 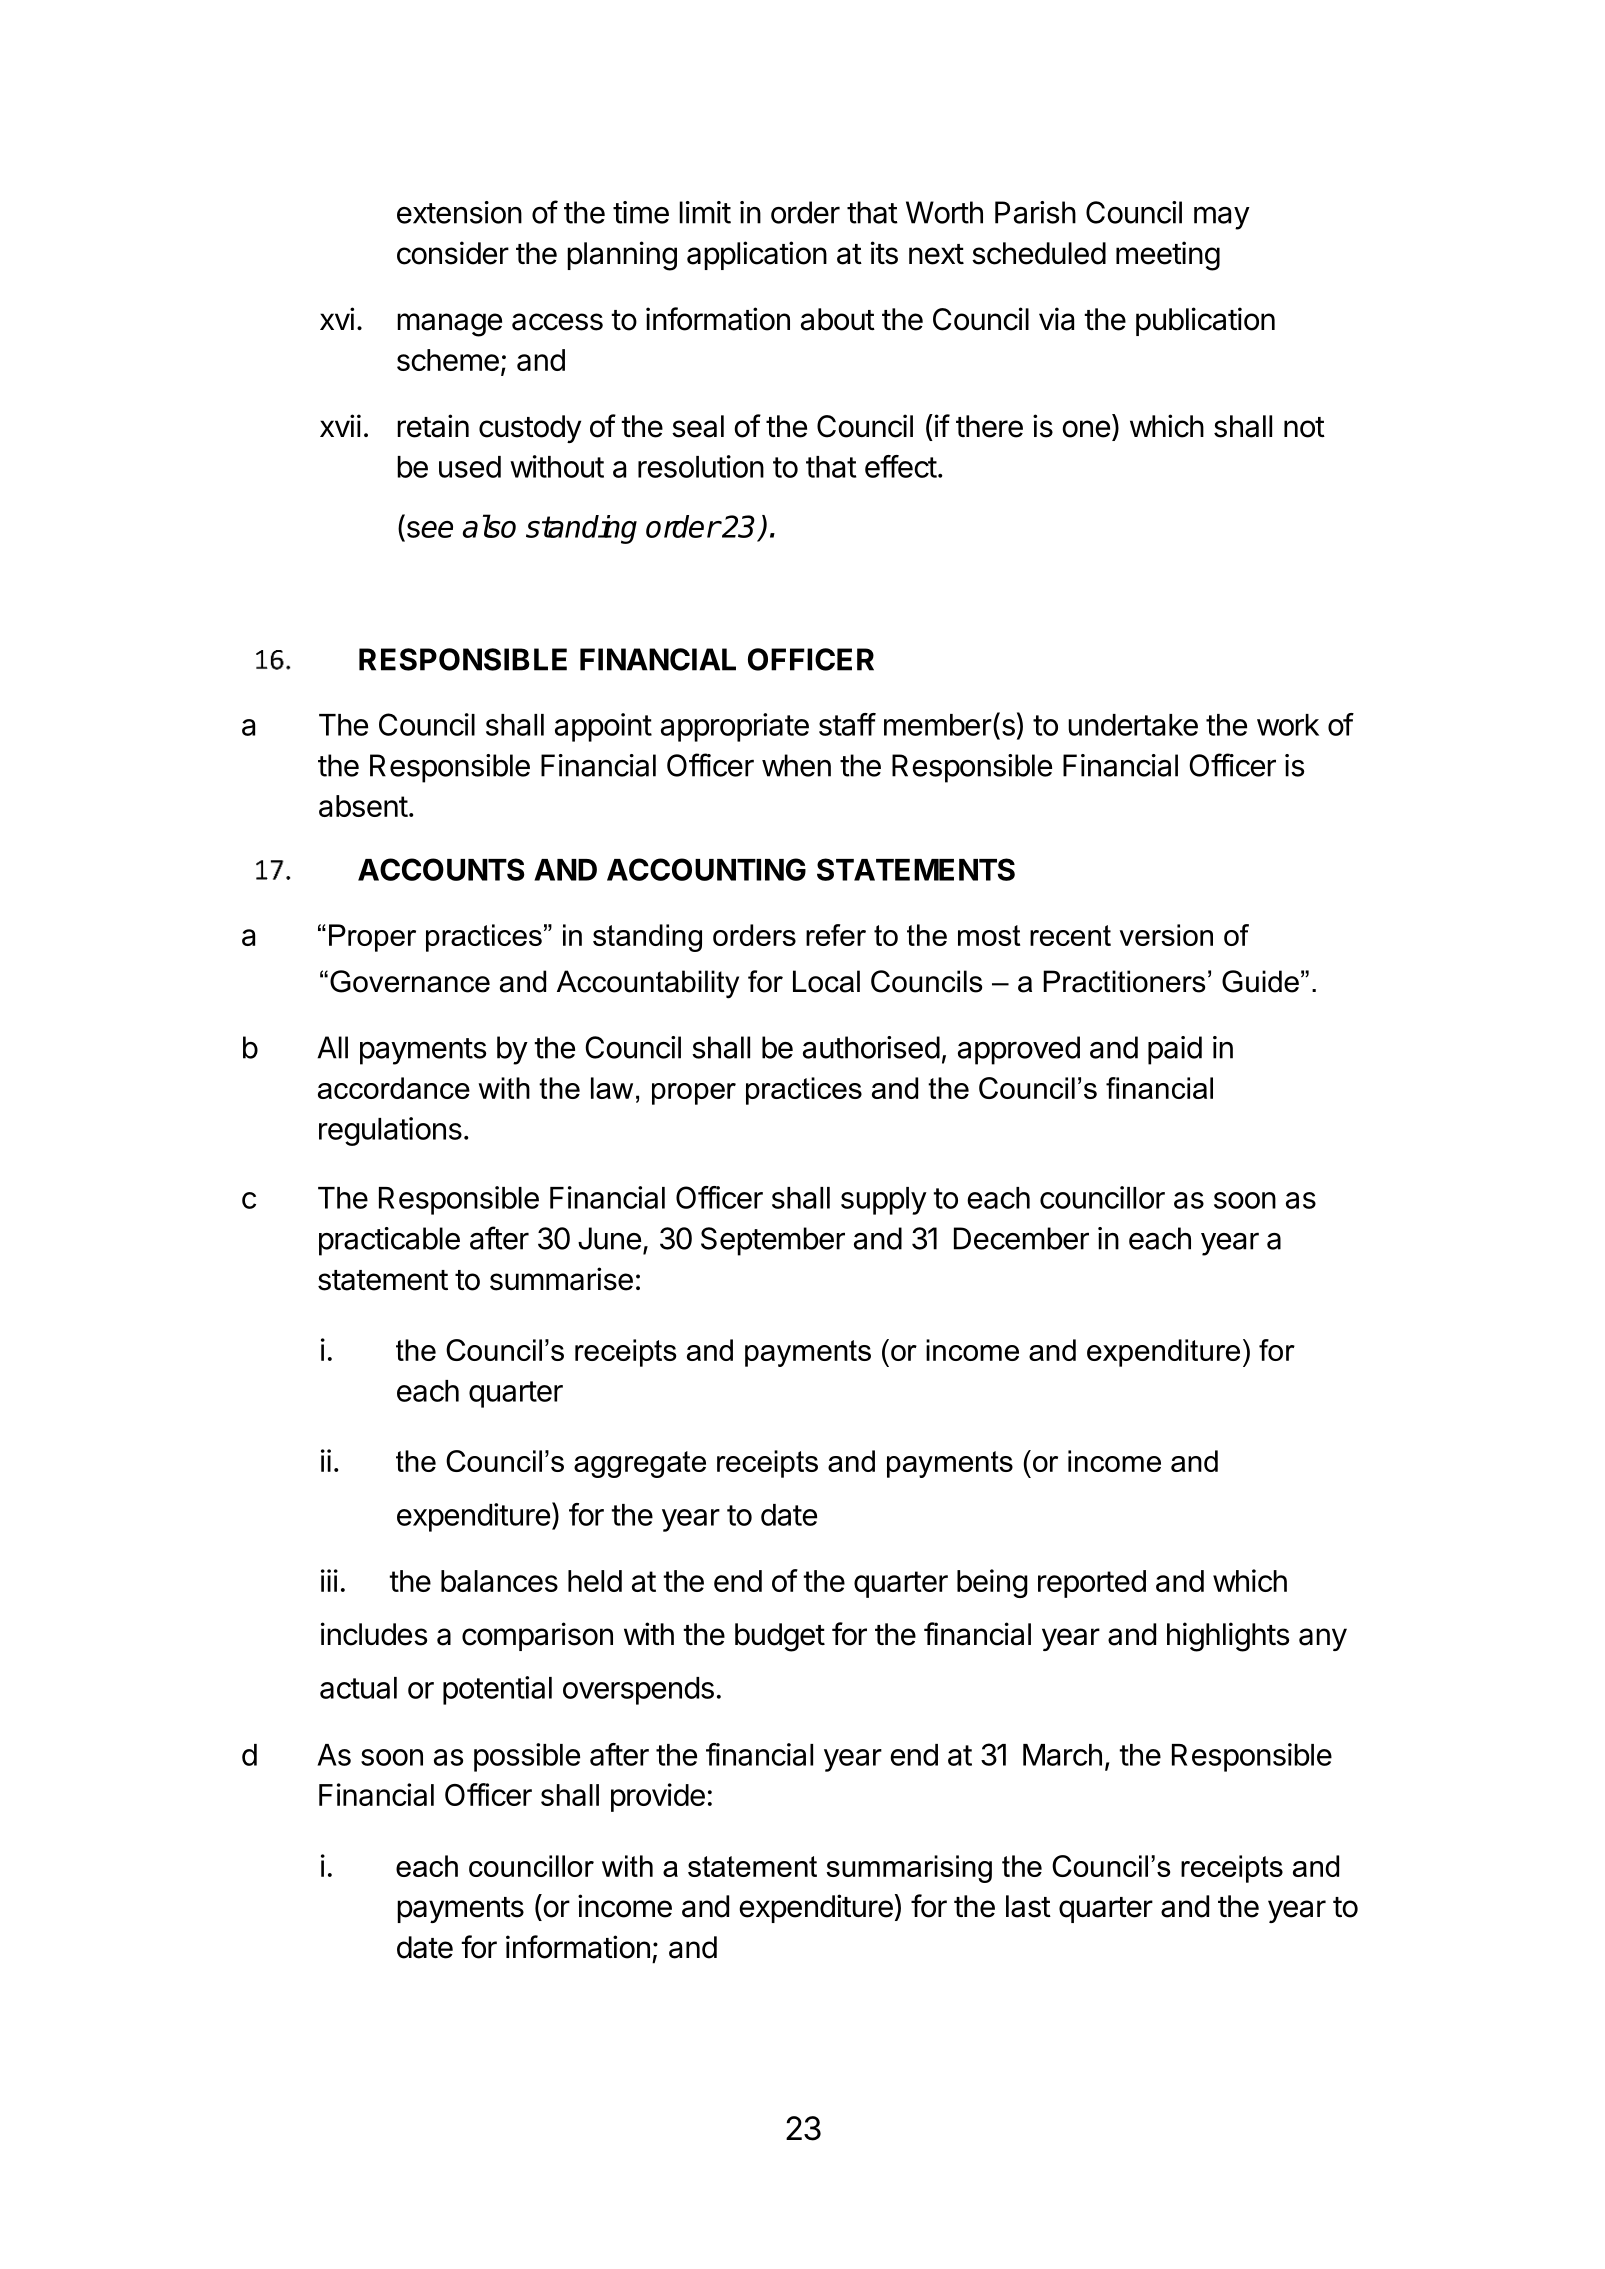 I want to click on possible, so click(x=527, y=1757).
